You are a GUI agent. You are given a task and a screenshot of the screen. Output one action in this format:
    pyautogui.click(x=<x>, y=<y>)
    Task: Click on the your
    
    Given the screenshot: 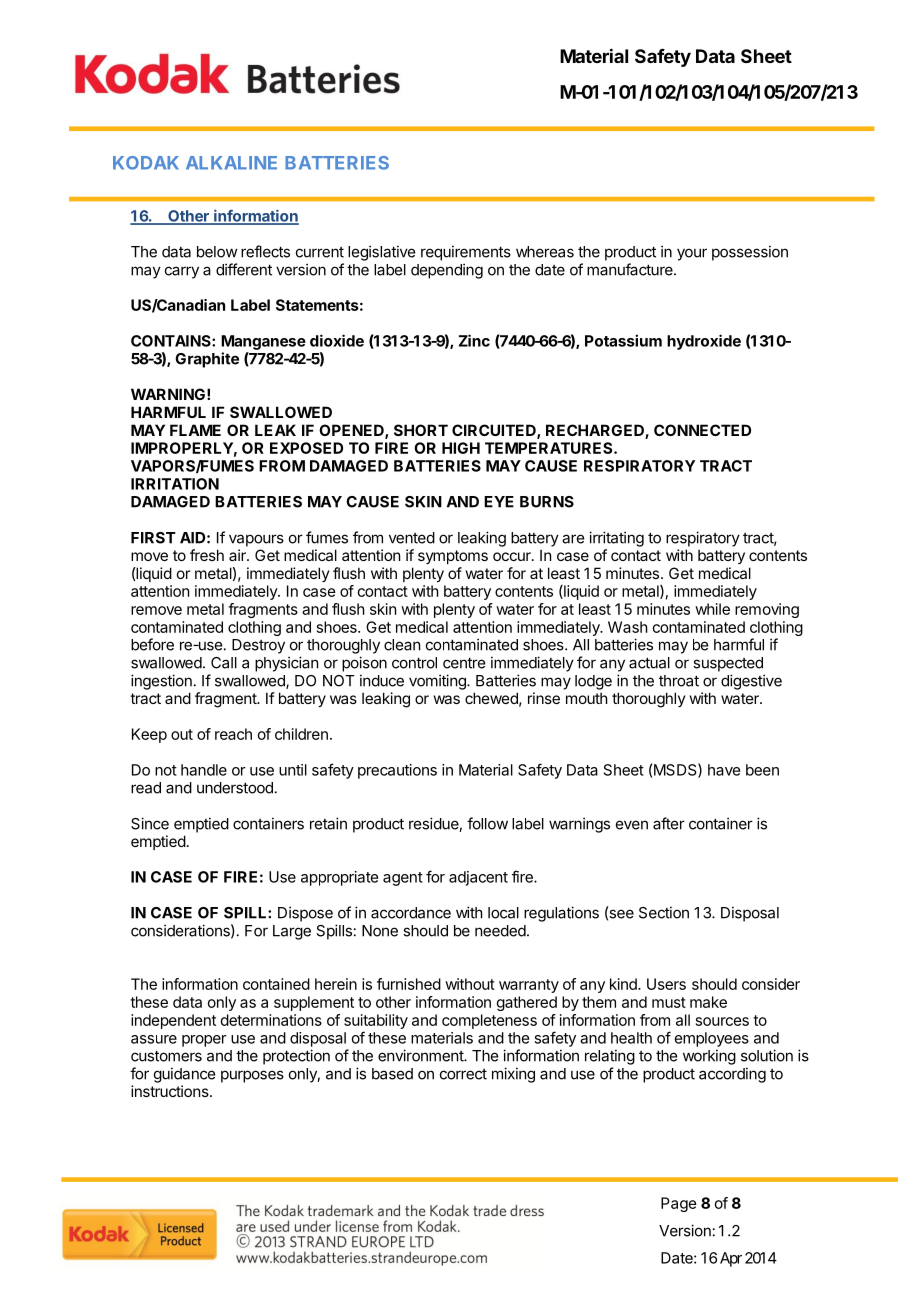 What is the action you would take?
    pyautogui.click(x=692, y=254)
